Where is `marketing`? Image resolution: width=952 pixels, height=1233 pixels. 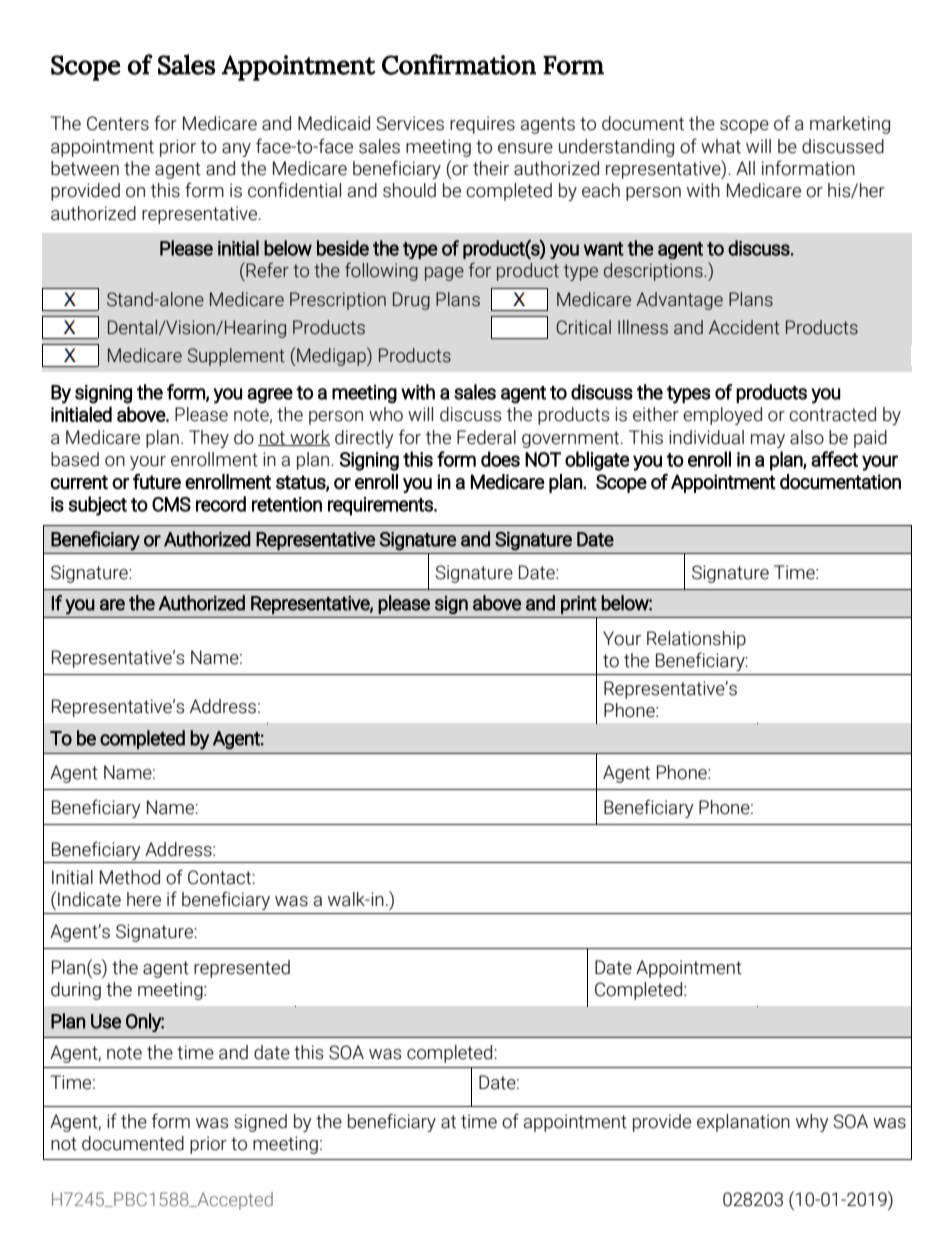 marketing is located at coordinates (850, 125).
